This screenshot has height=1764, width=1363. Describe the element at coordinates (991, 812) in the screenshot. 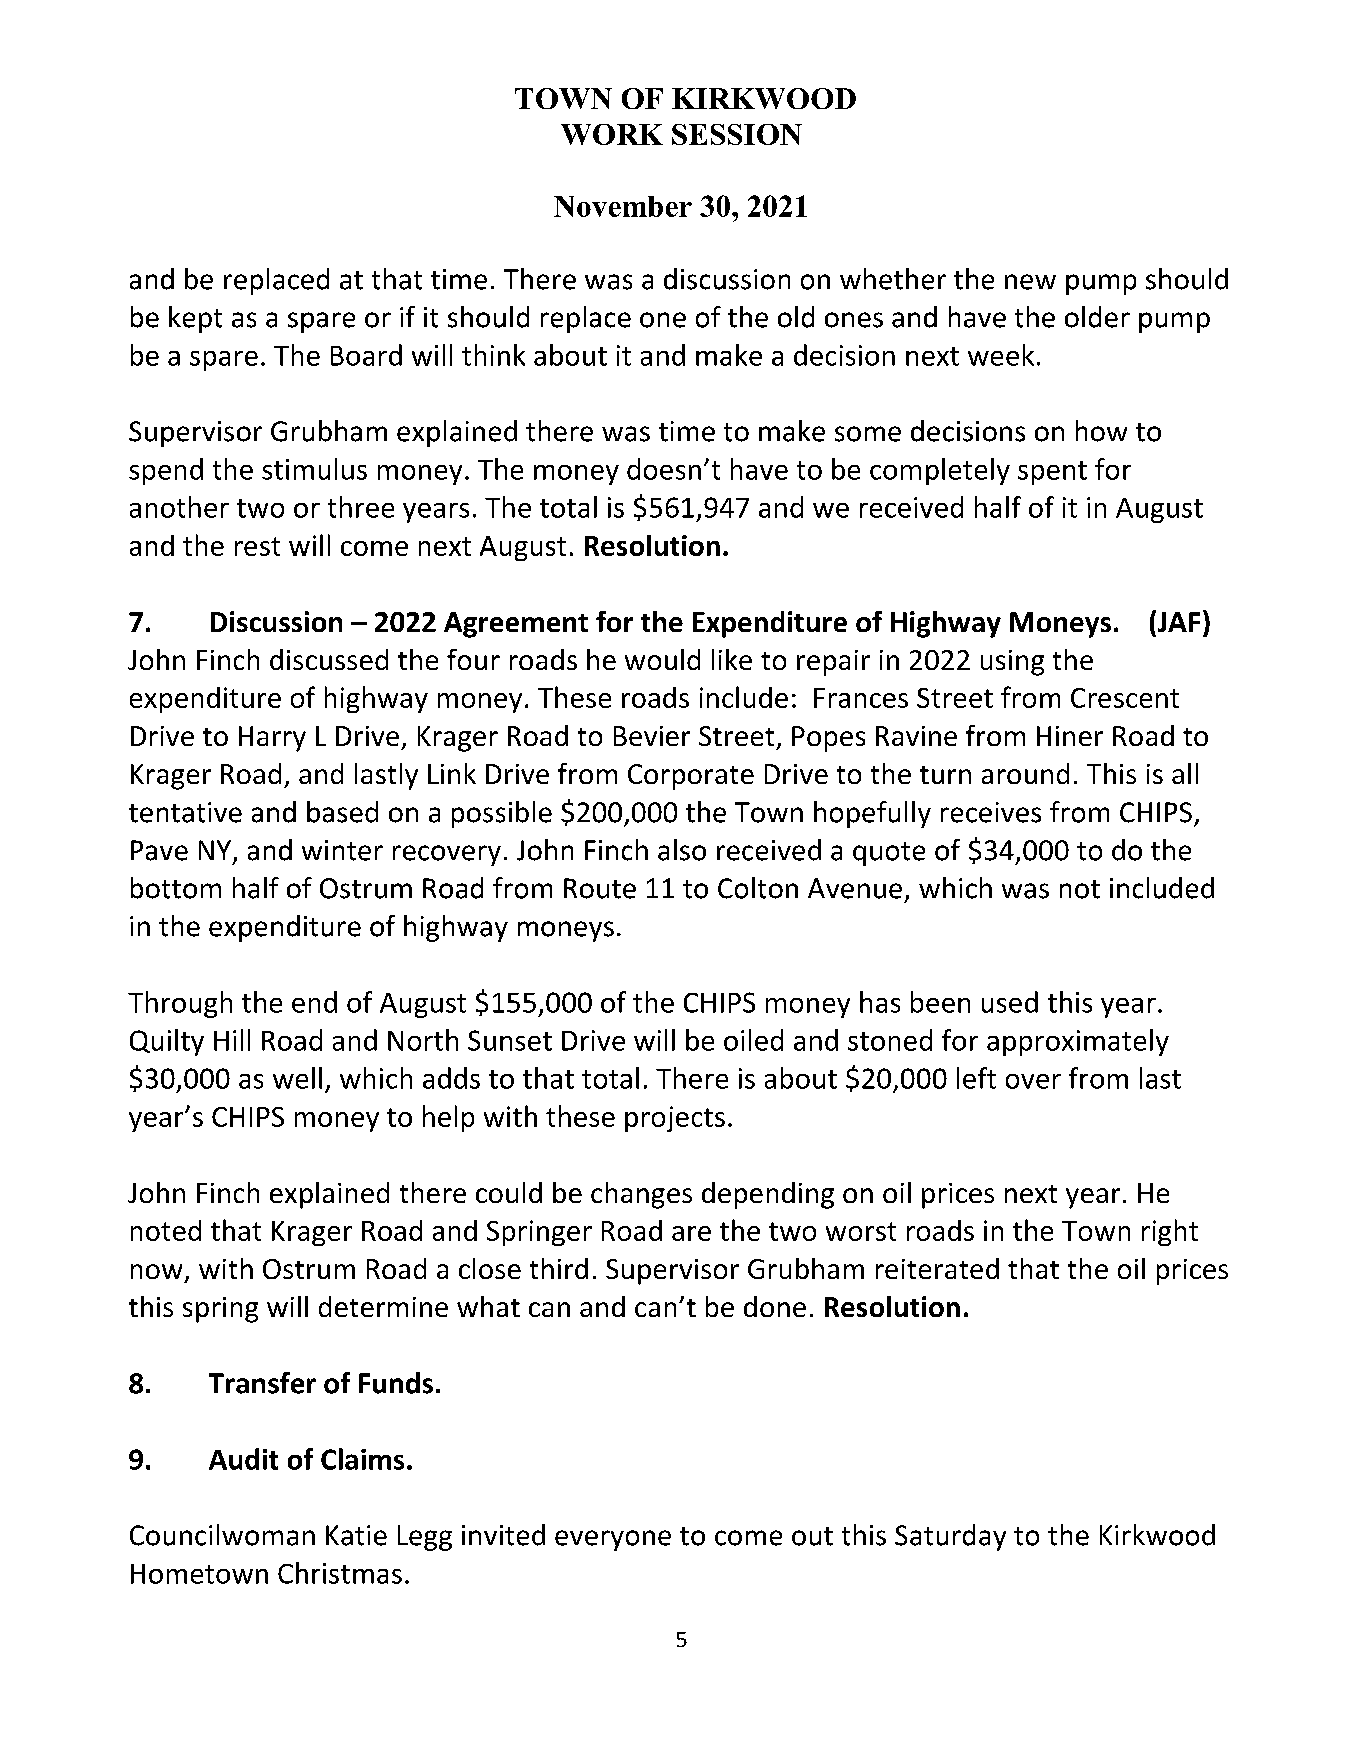

I see `receives` at that location.
